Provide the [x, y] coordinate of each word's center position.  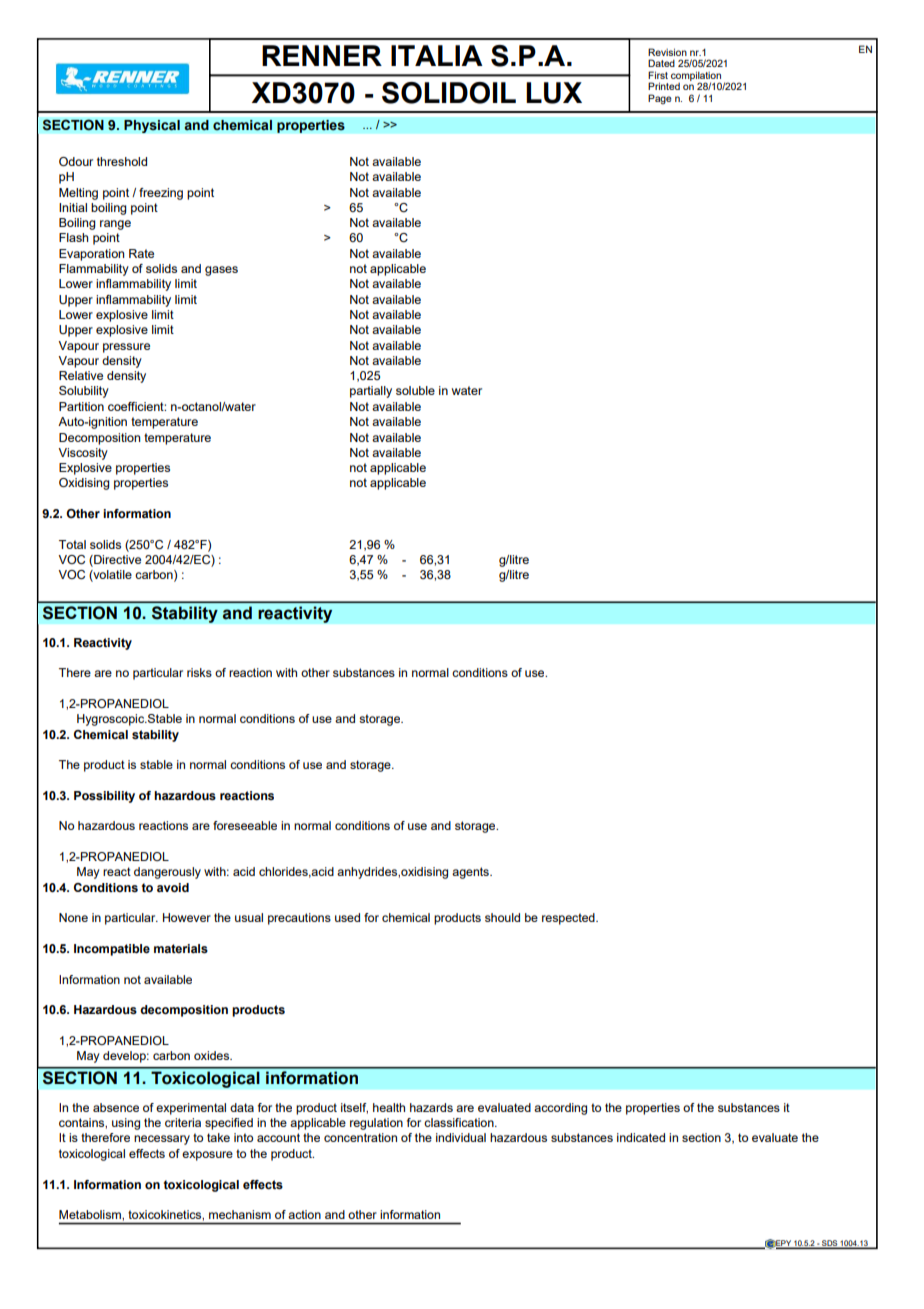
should [502, 917]
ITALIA [437, 55]
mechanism [240, 1214]
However [187, 917]
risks [199, 672]
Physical [152, 126]
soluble [415, 390]
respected [569, 919]
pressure [126, 348]
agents [471, 873]
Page [660, 99]
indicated [641, 1137]
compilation [696, 77]
